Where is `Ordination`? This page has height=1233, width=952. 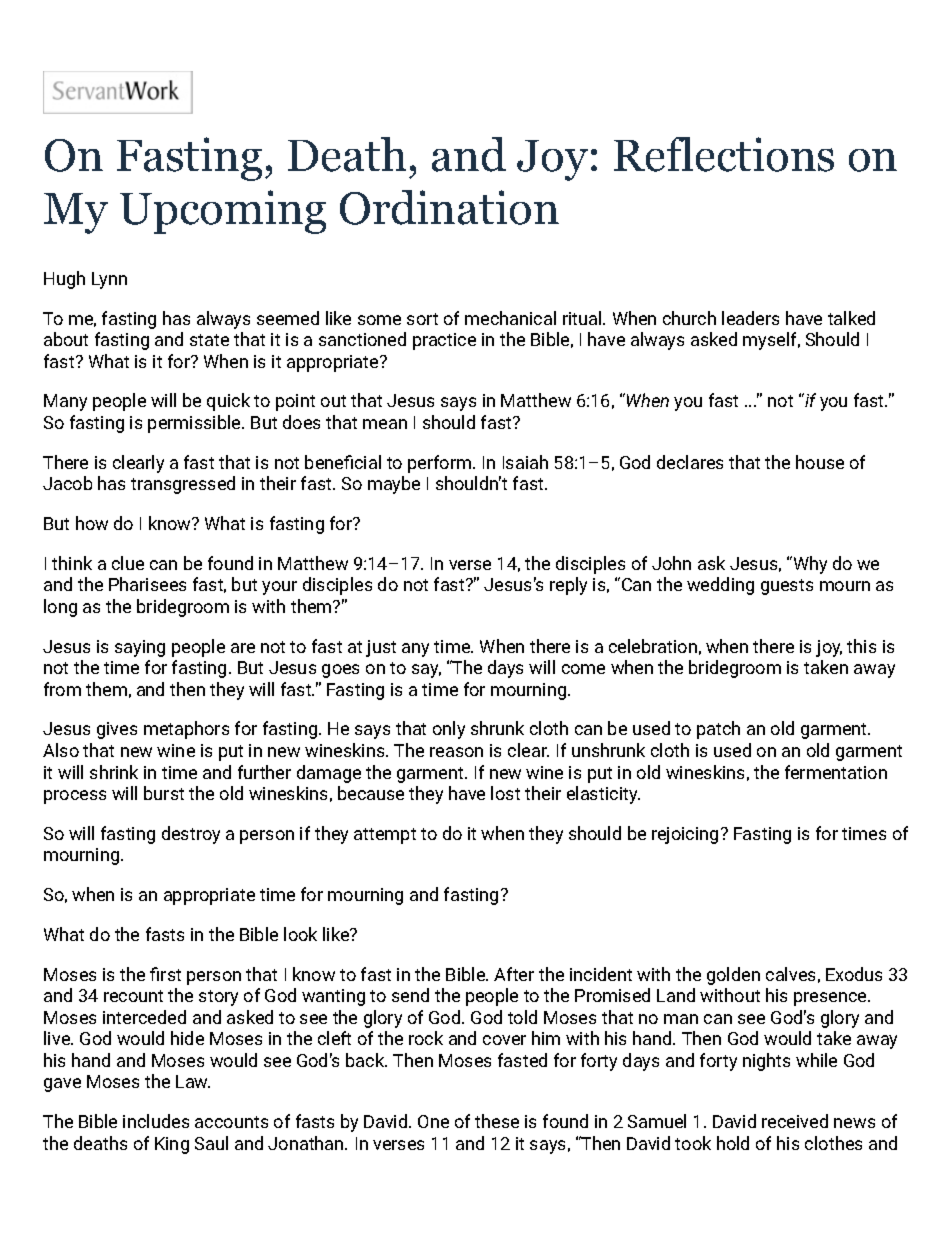 Ordination is located at coordinates (449, 207).
